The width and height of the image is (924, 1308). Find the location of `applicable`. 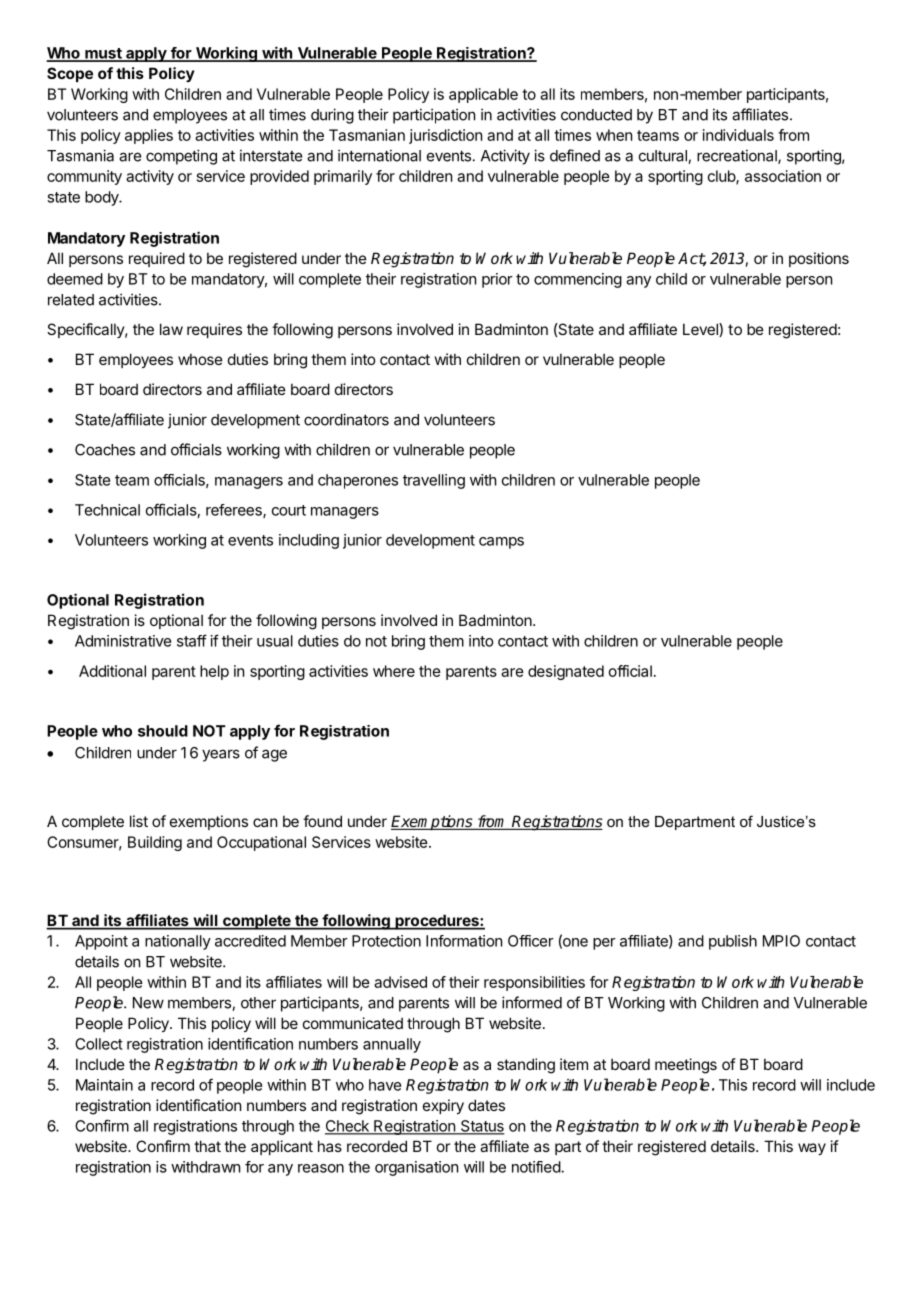

applicable is located at coordinates (483, 95).
